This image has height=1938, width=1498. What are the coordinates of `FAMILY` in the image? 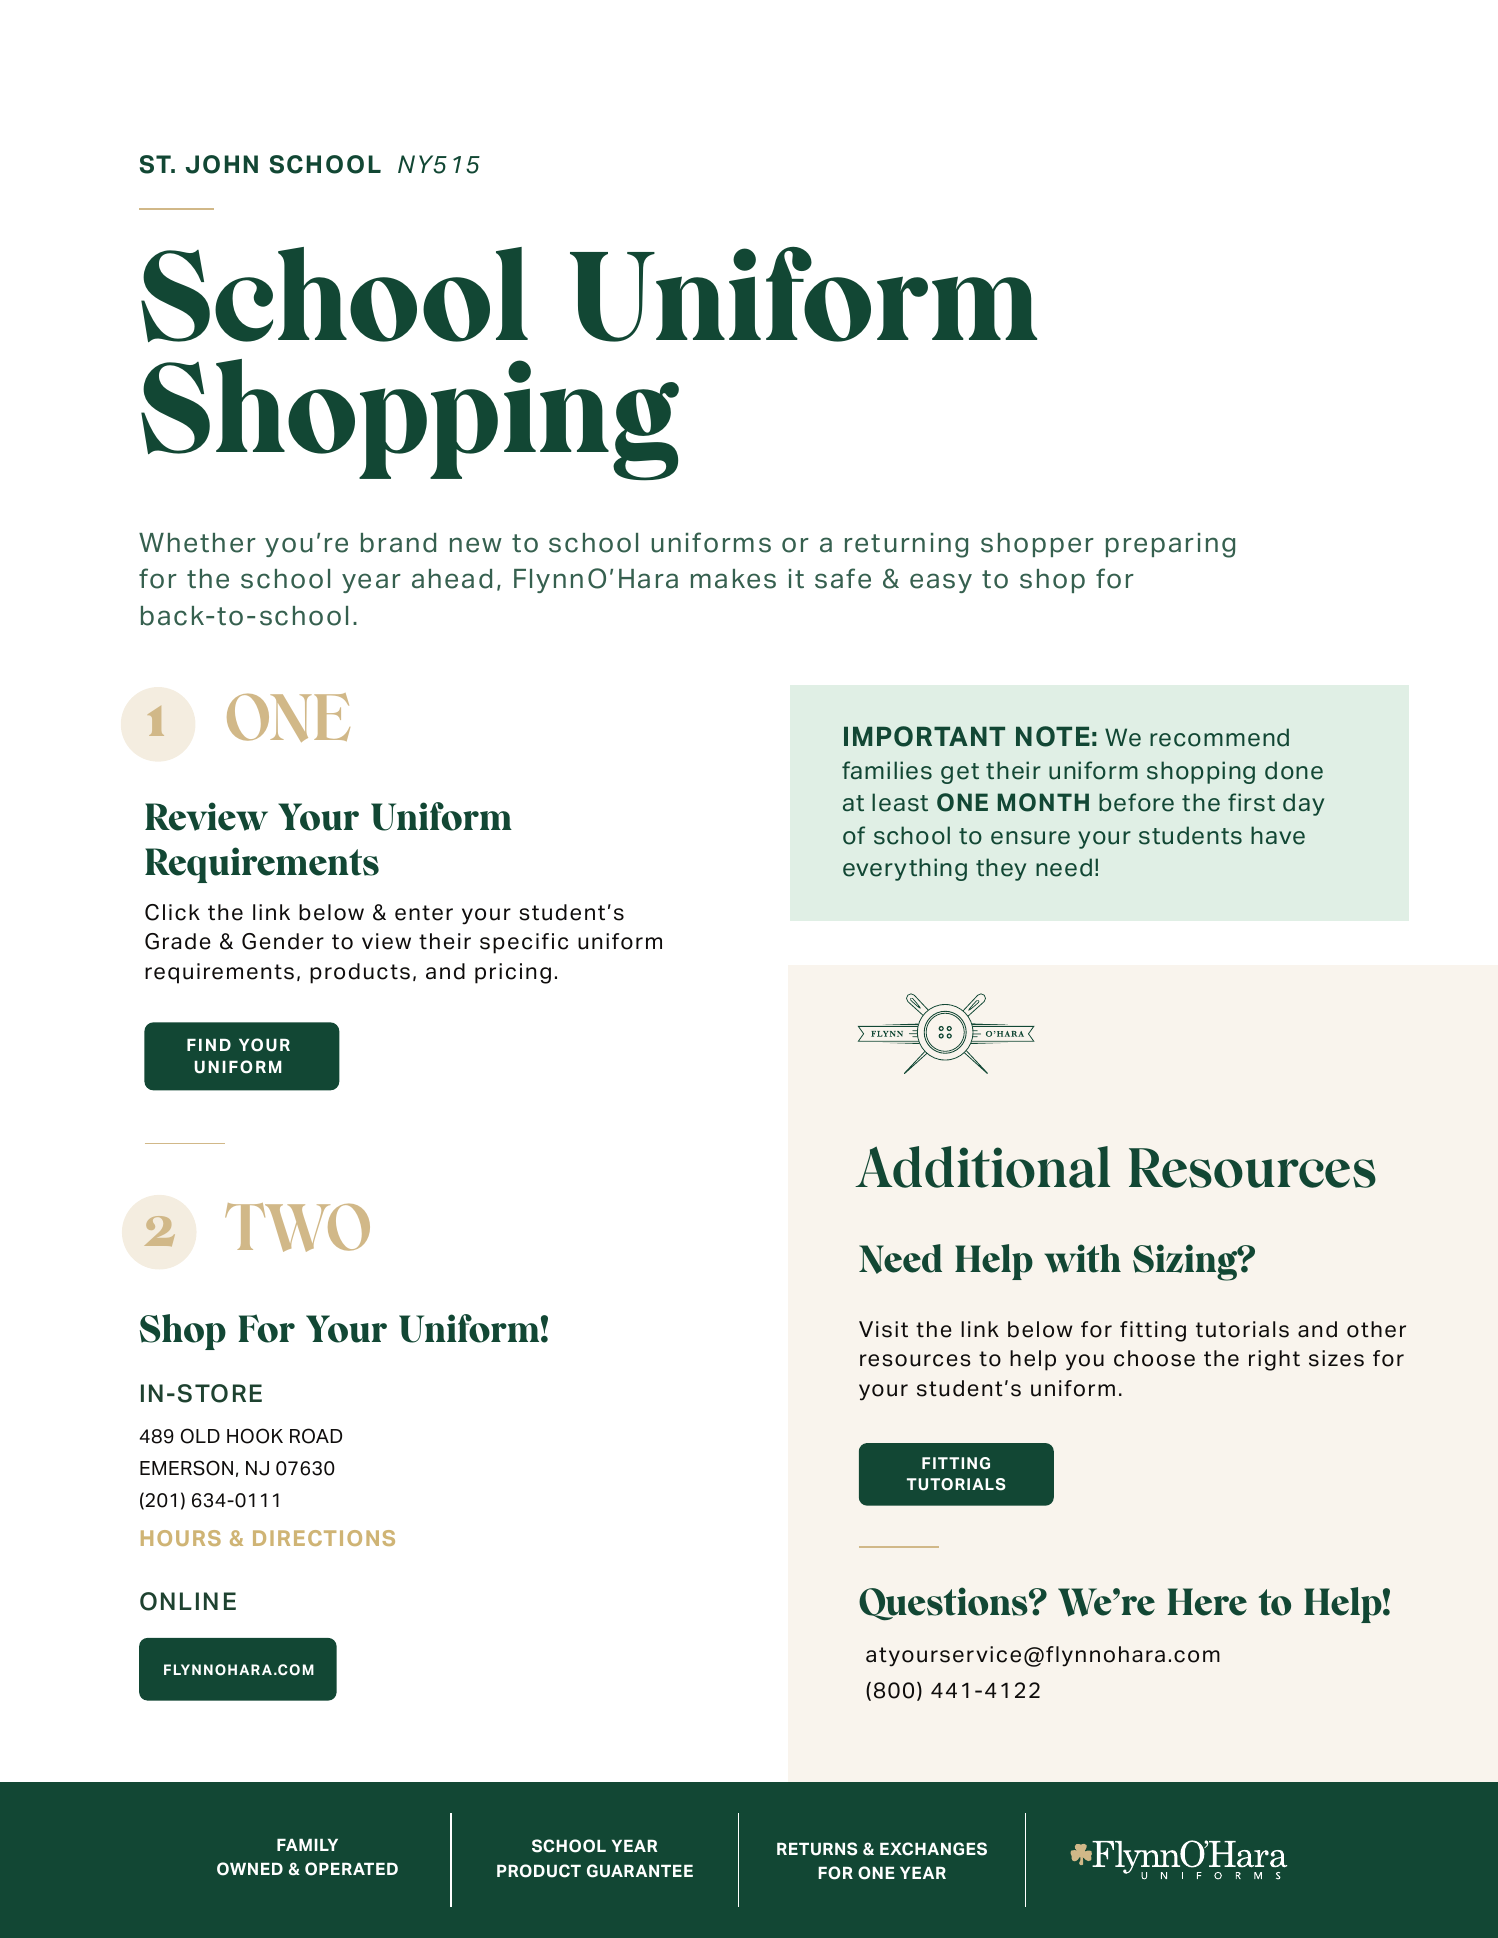 It's located at (307, 1845).
